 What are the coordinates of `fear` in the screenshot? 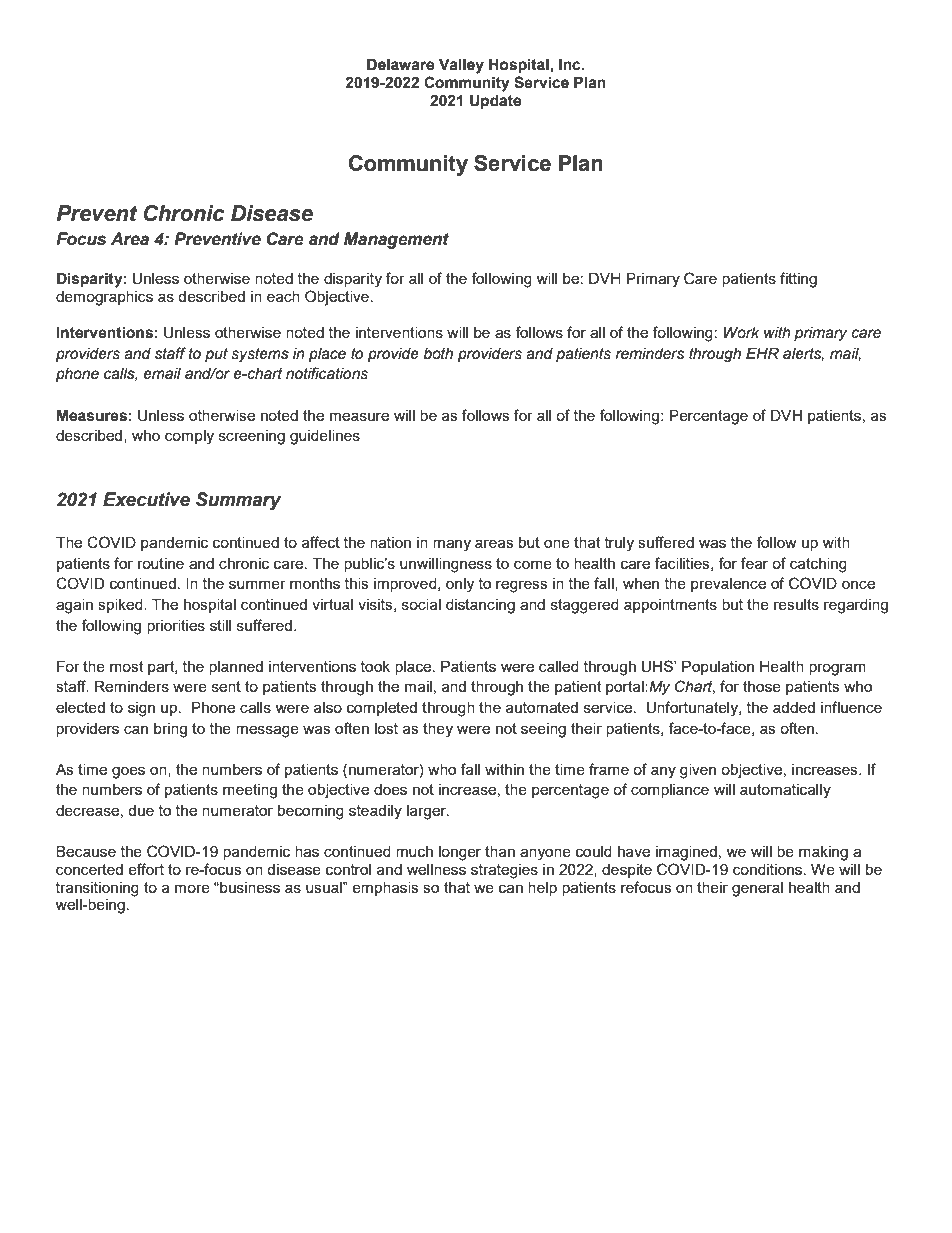 It's located at (754, 563).
